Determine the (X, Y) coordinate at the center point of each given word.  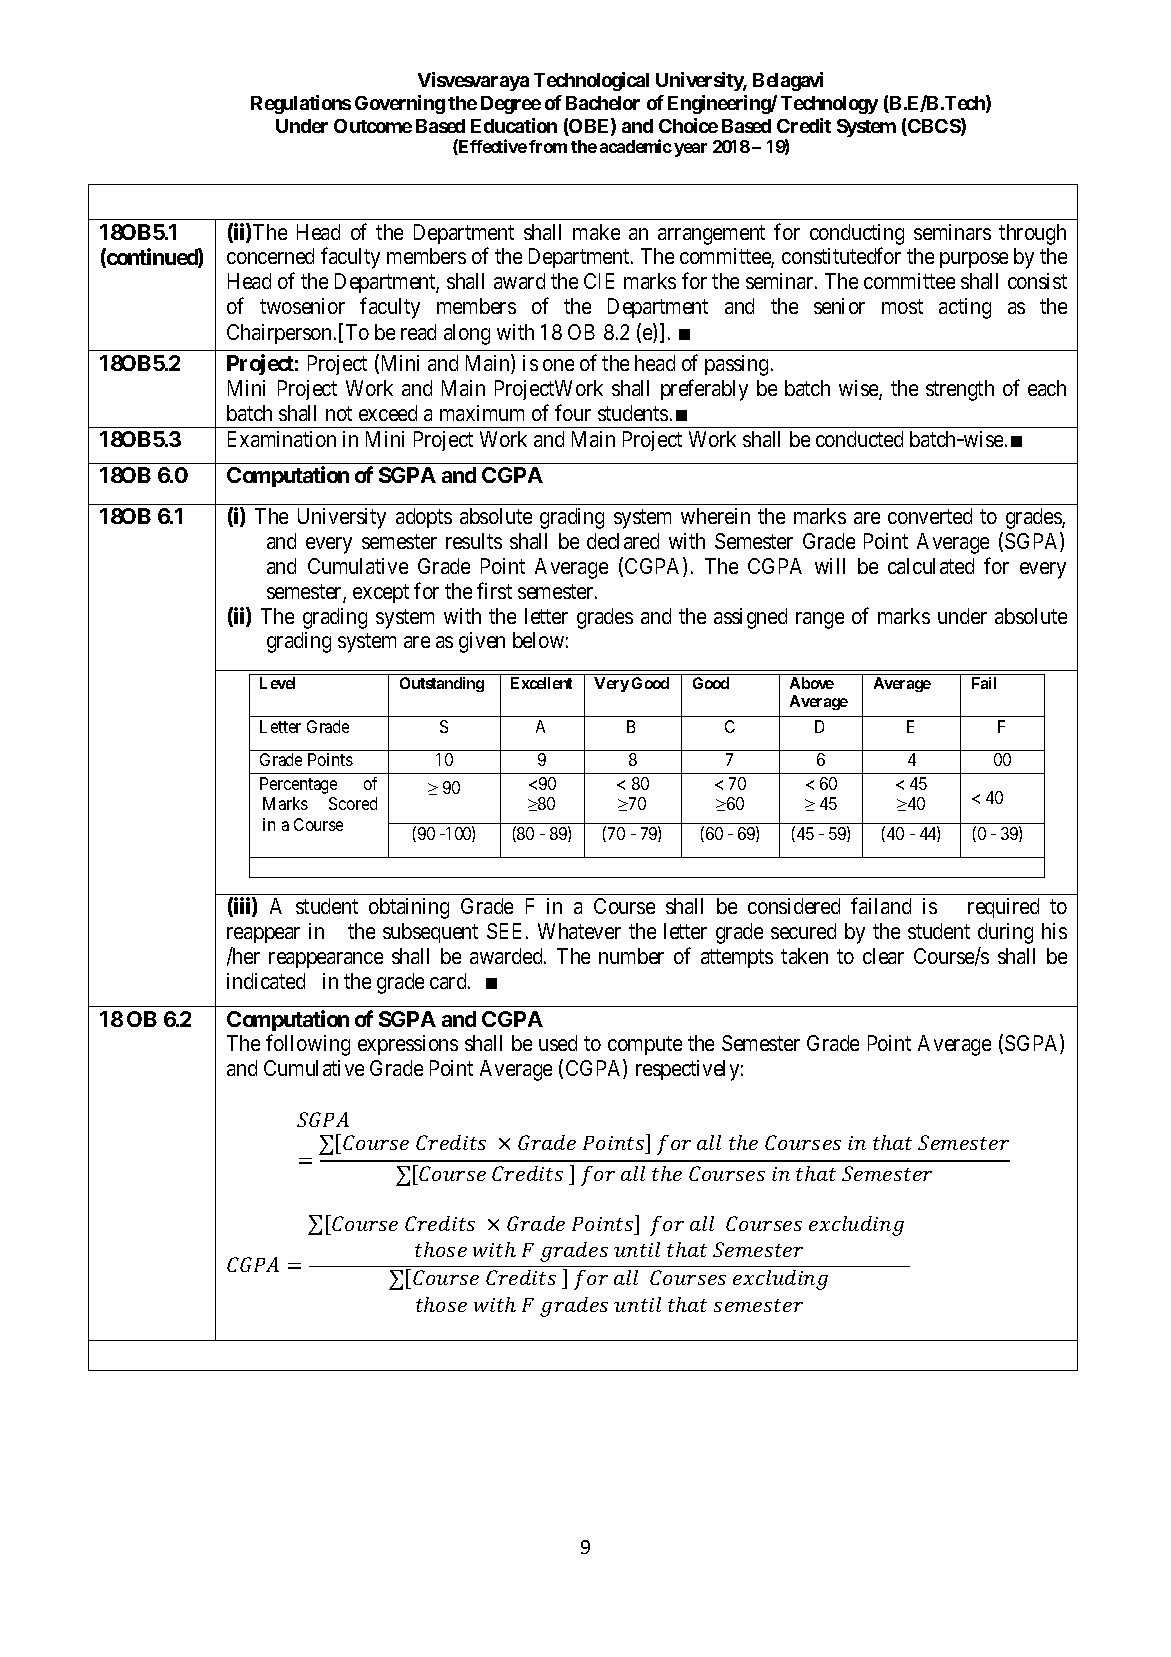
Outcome (373, 126)
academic (636, 146)
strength (960, 390)
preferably (704, 390)
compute (645, 1045)
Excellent (541, 683)
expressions (408, 1045)
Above (812, 683)
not (339, 413)
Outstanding (442, 684)
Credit (804, 125)
